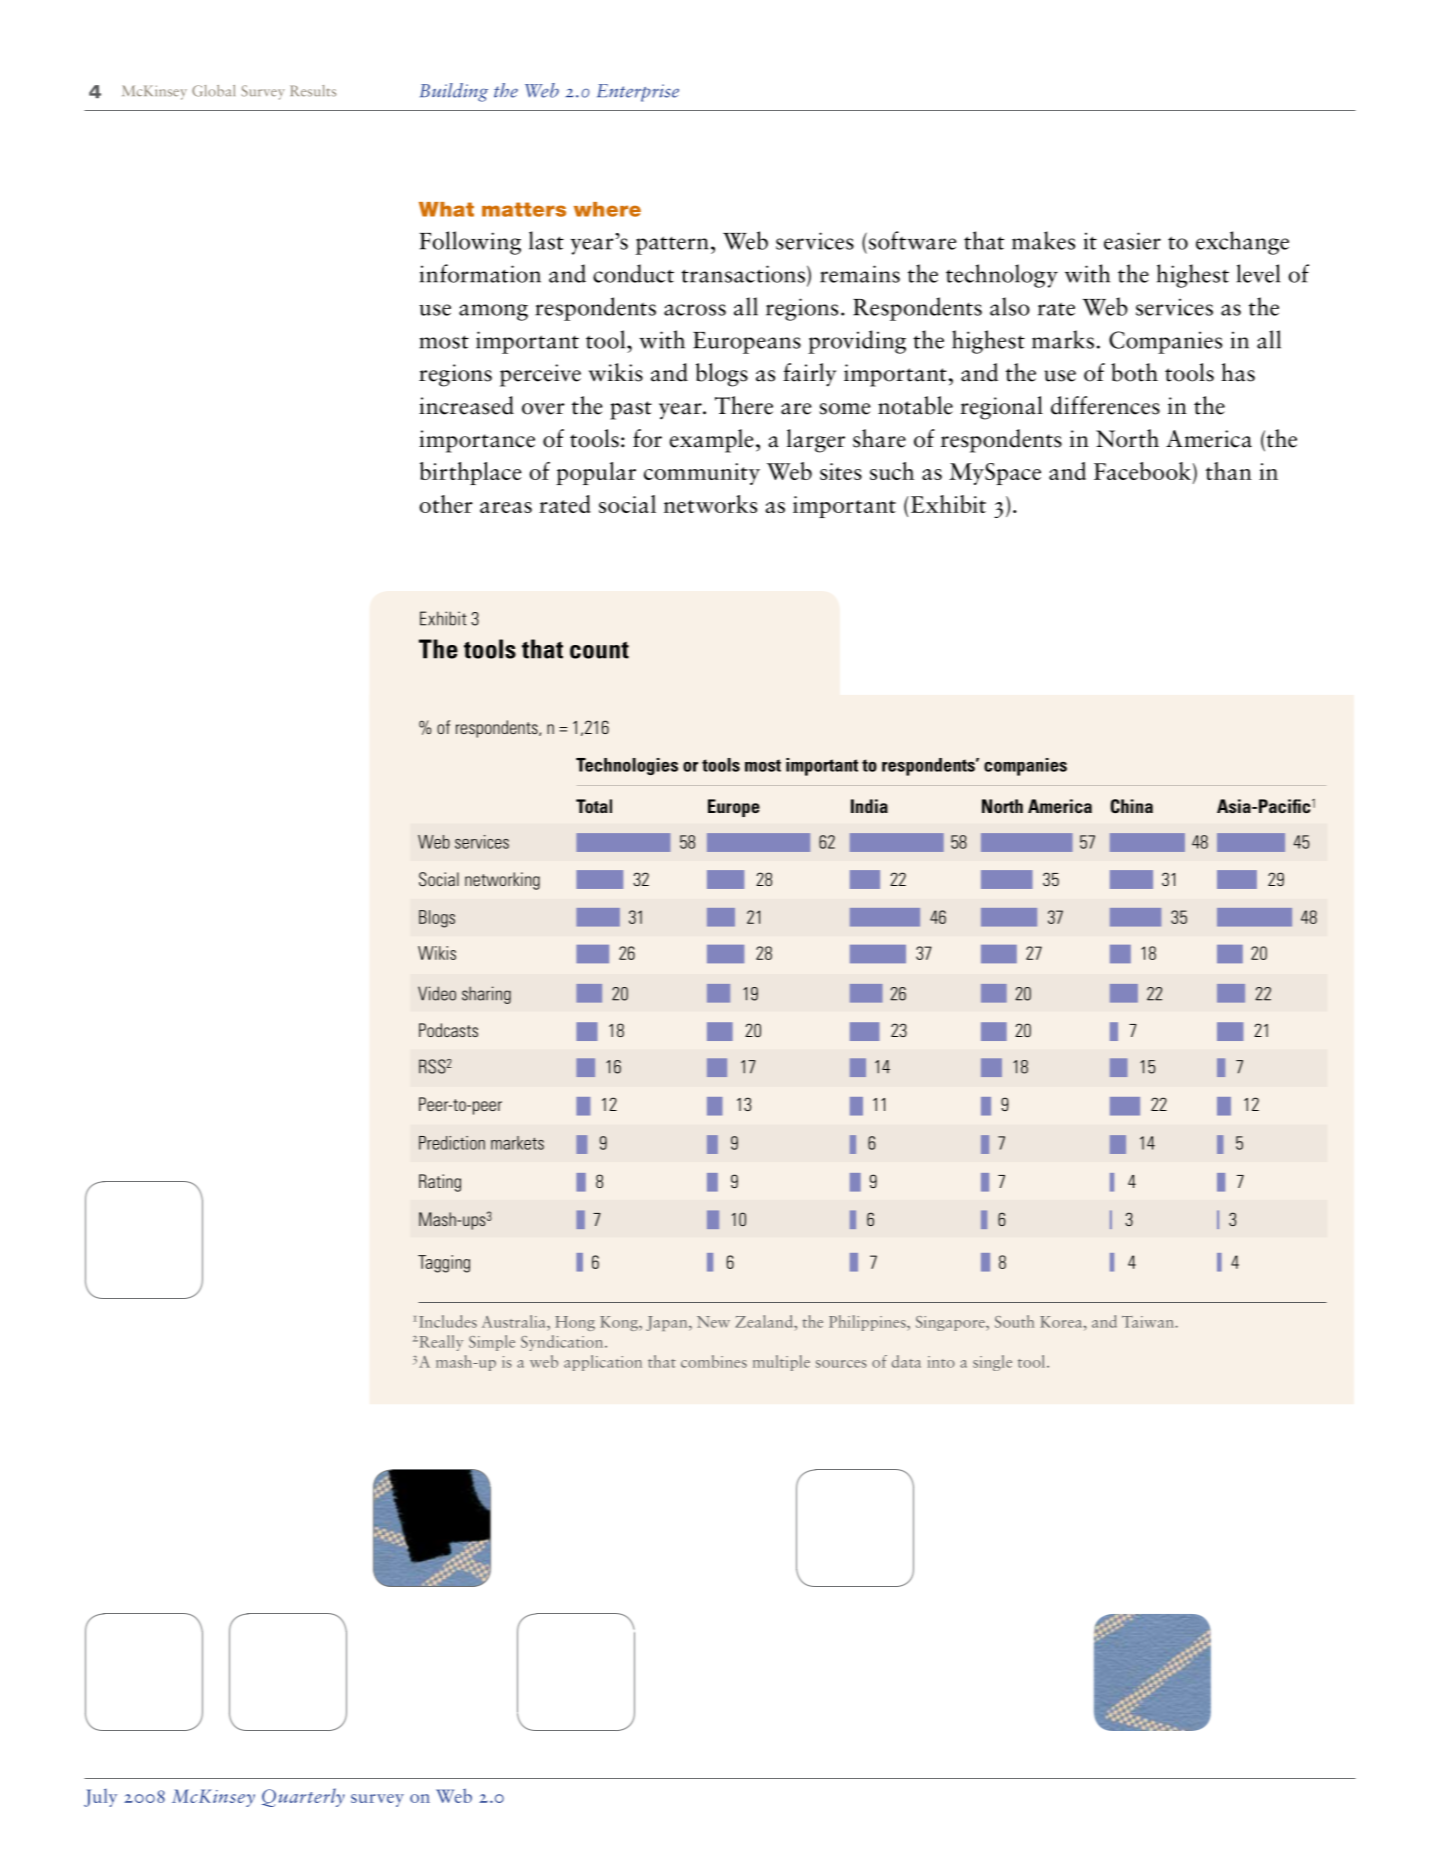 The height and width of the screenshot is (1863, 1440). Describe the element at coordinates (1149, 1322) in the screenshot. I see `Taiwan` at that location.
